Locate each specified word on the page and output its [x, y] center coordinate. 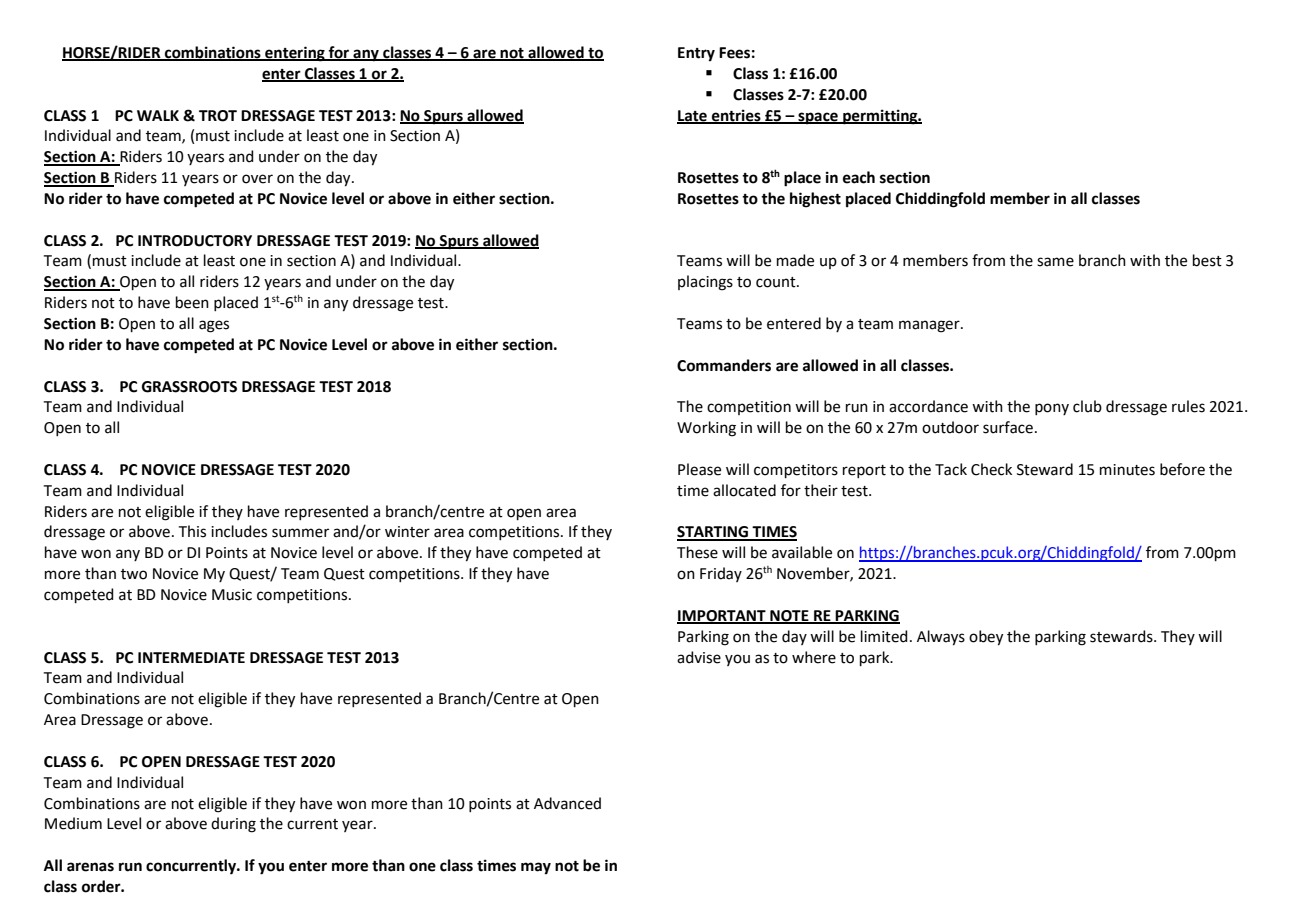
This [192, 531]
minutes [1127, 470]
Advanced [567, 803]
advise [699, 657]
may [536, 868]
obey [986, 638]
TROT [218, 116]
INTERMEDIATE [191, 657]
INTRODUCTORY [195, 241]
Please [699, 469]
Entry [696, 54]
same [1055, 262]
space [818, 118]
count [777, 282]
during [233, 825]
